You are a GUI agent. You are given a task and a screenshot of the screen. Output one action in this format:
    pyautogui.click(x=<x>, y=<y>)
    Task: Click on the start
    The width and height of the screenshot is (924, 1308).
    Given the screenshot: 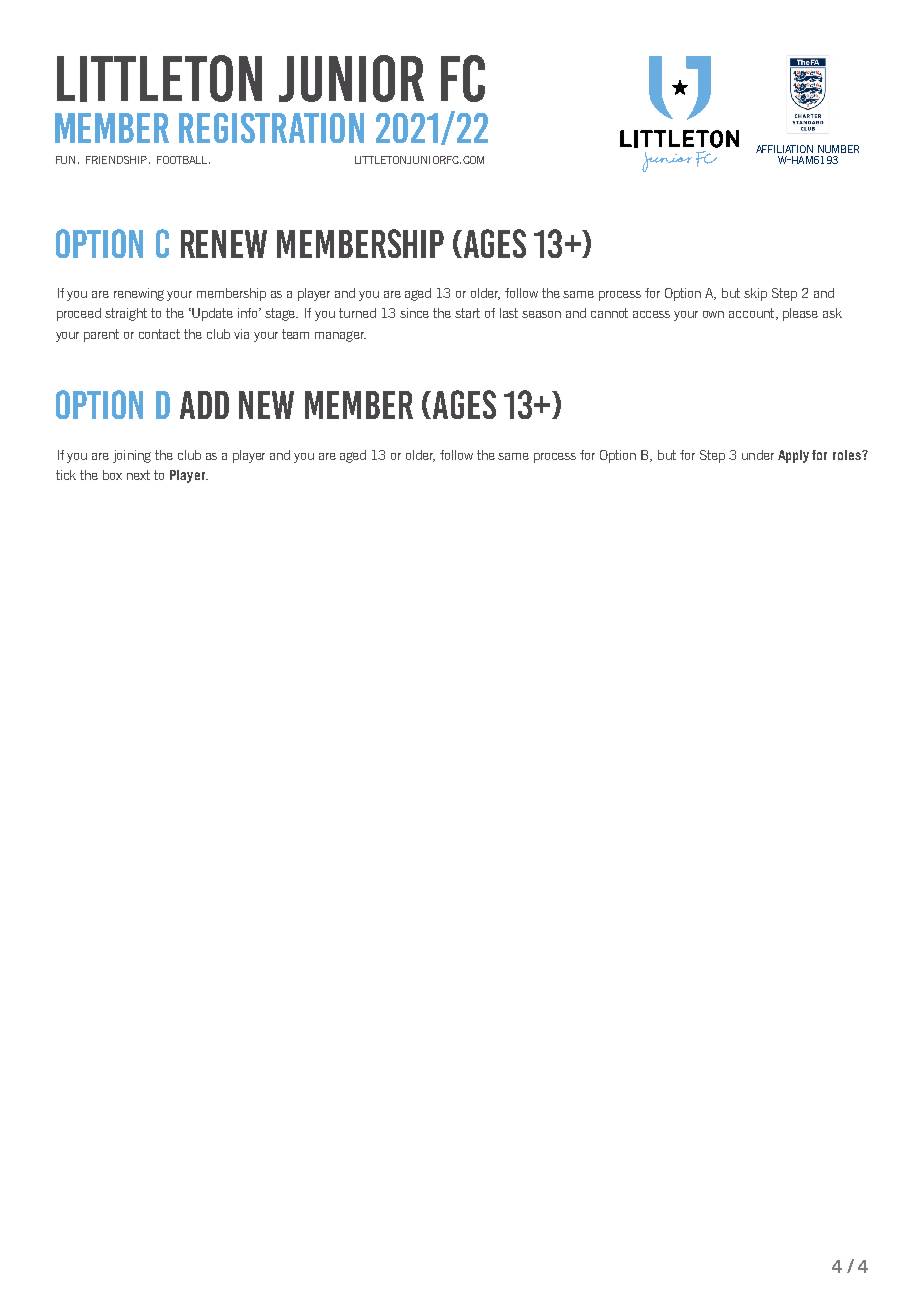 What is the action you would take?
    pyautogui.click(x=467, y=313)
